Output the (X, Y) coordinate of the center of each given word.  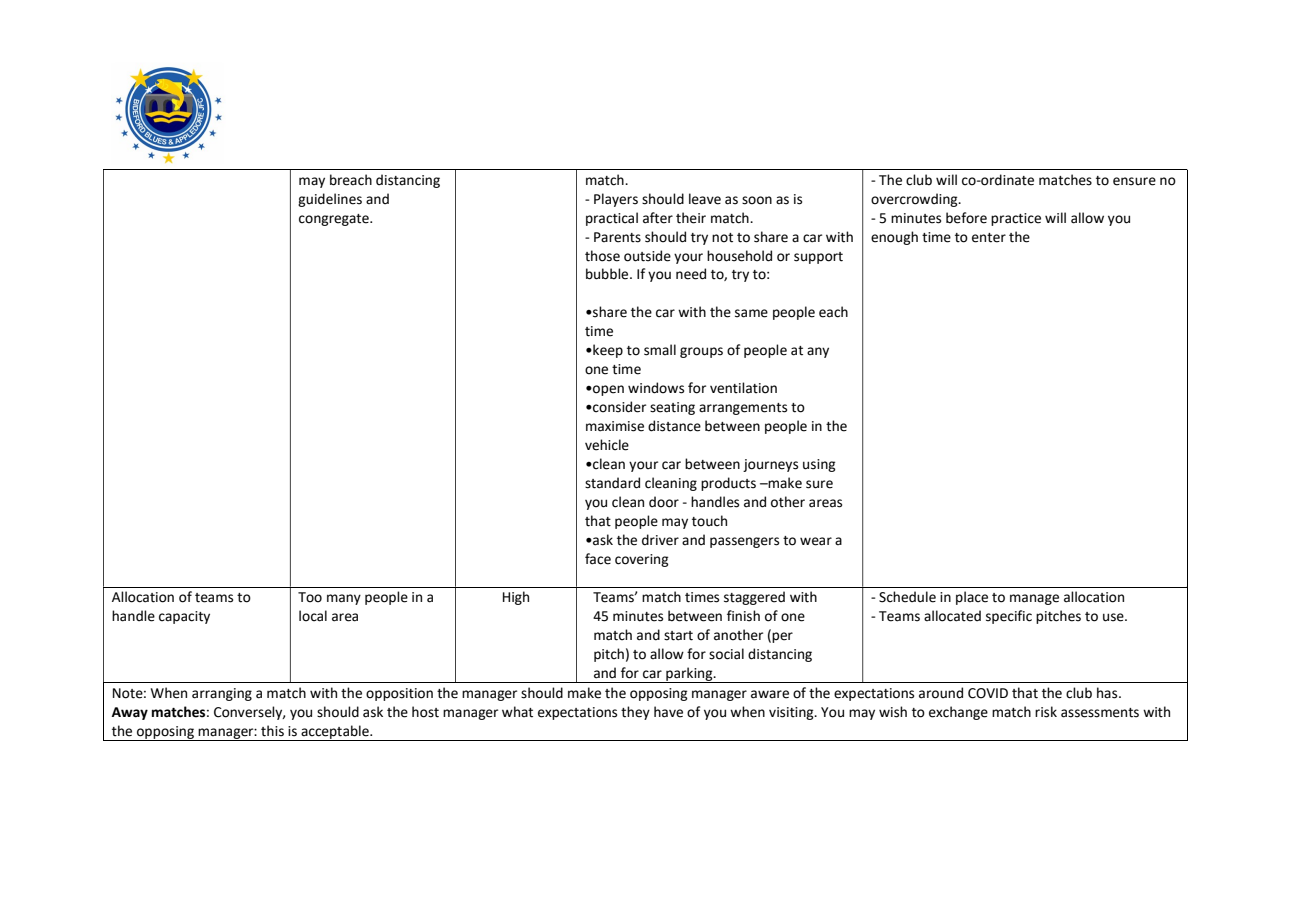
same (751, 313)
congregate (335, 220)
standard (612, 483)
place (972, 598)
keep (607, 351)
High (516, 598)
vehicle (607, 445)
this (272, 731)
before (966, 218)
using (819, 465)
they (635, 713)
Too (310, 597)
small (660, 350)
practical (612, 219)
